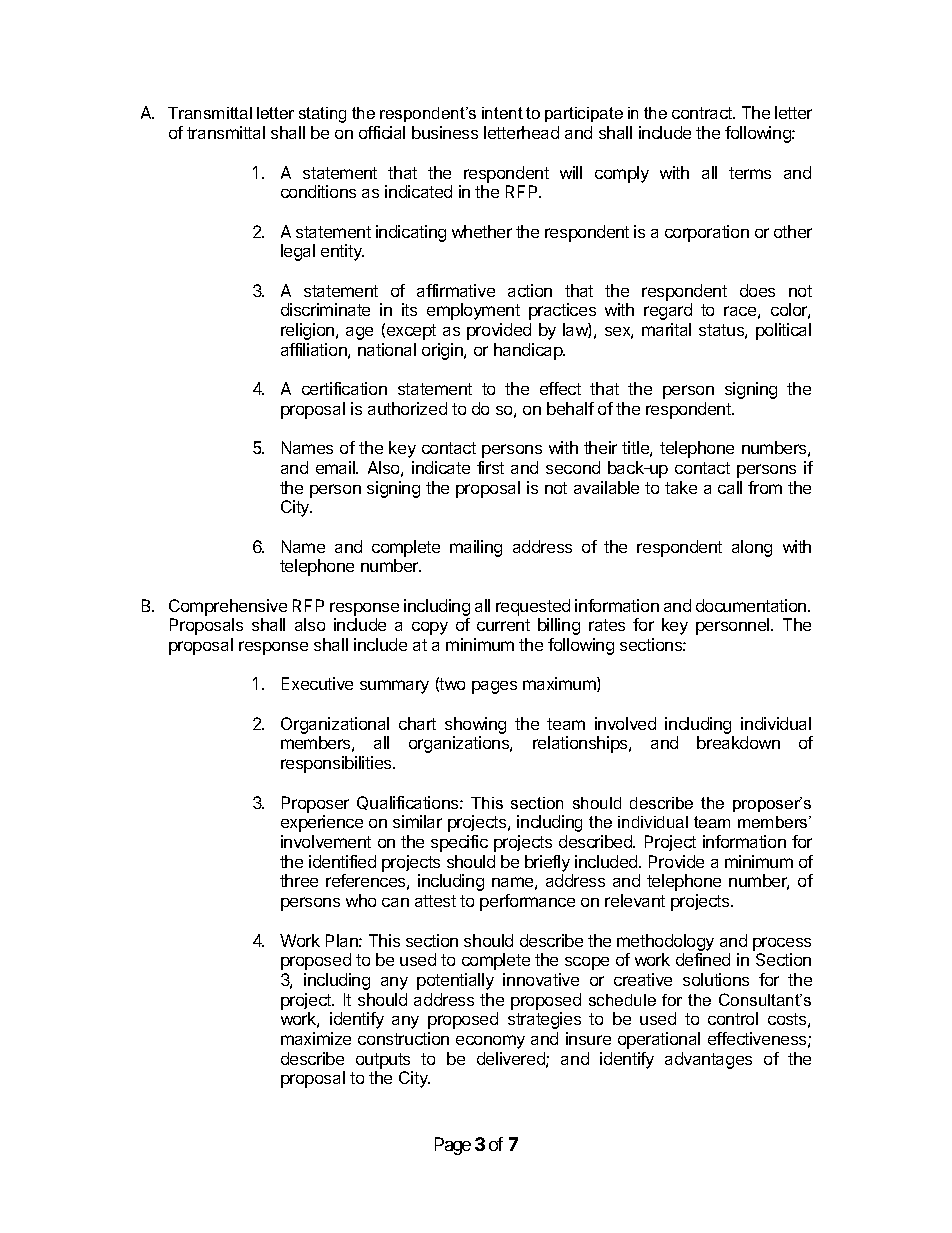  What do you see at coordinates (502, 113) in the screenshot?
I see `intent` at bounding box center [502, 113].
